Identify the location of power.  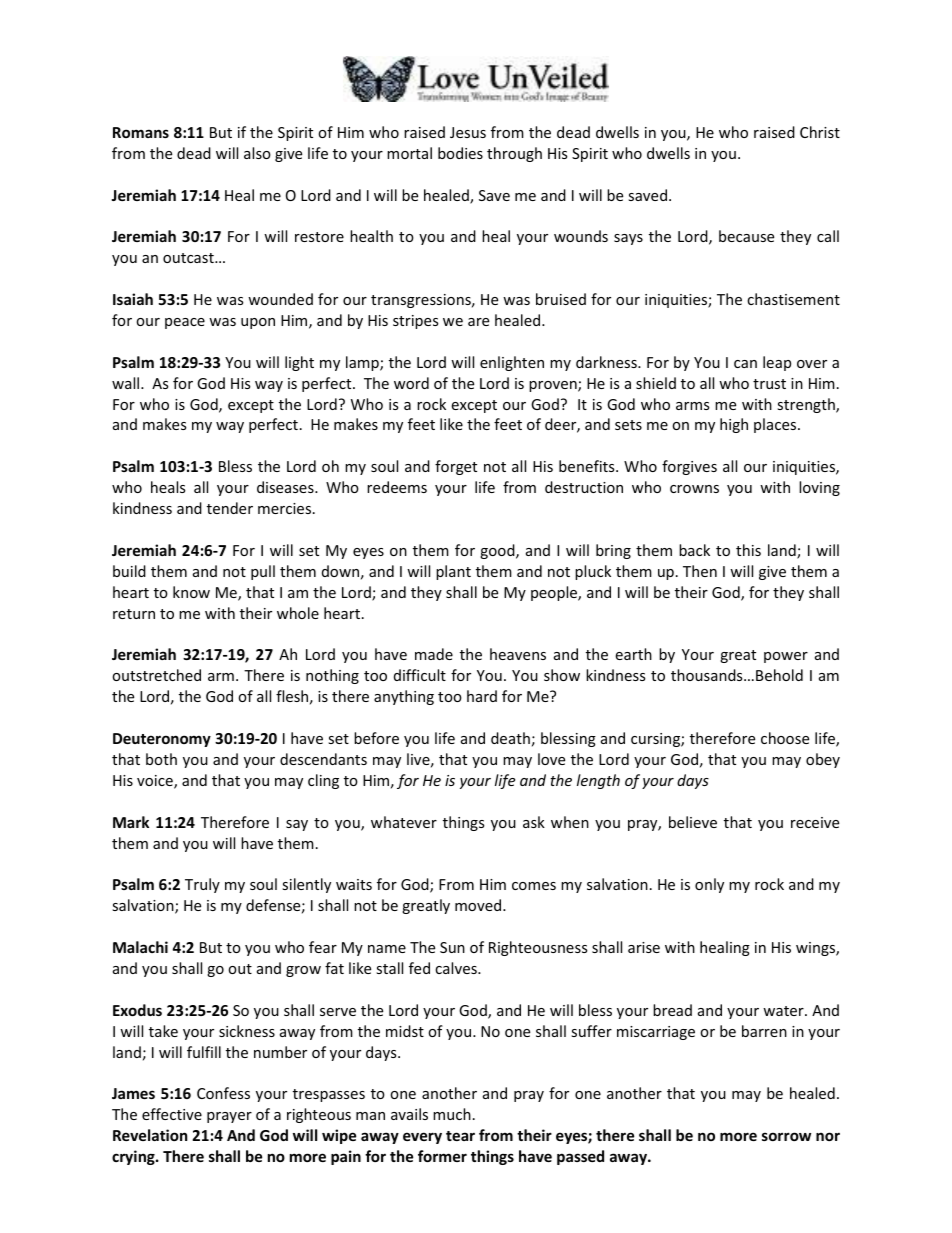
(786, 657).
